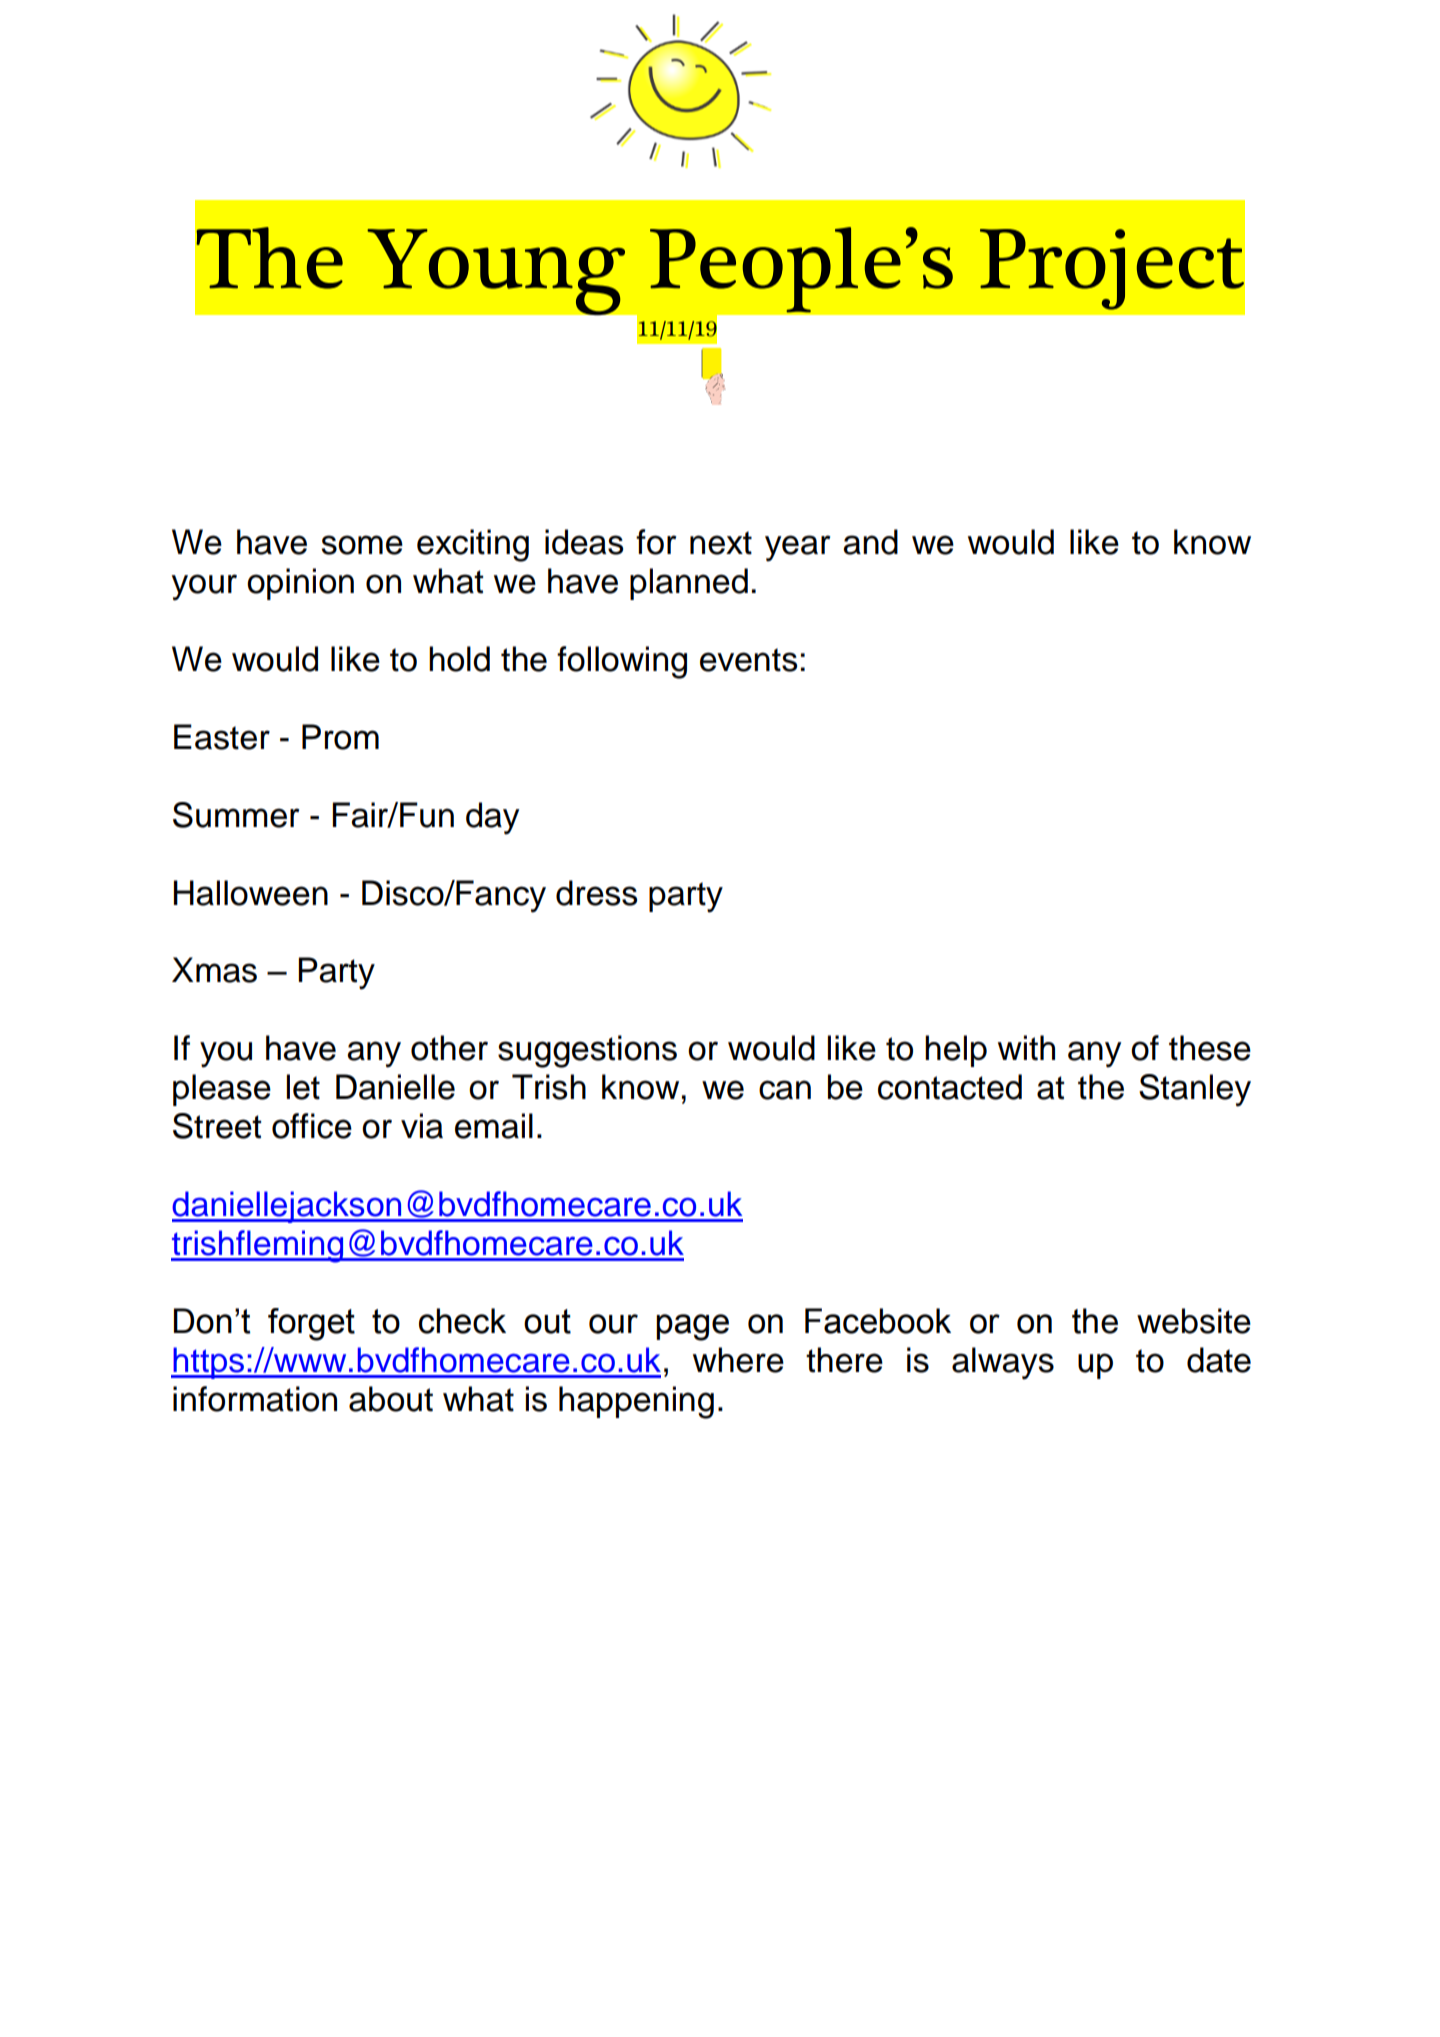 This screenshot has width=1440, height=2037. I want to click on next, so click(721, 543).
